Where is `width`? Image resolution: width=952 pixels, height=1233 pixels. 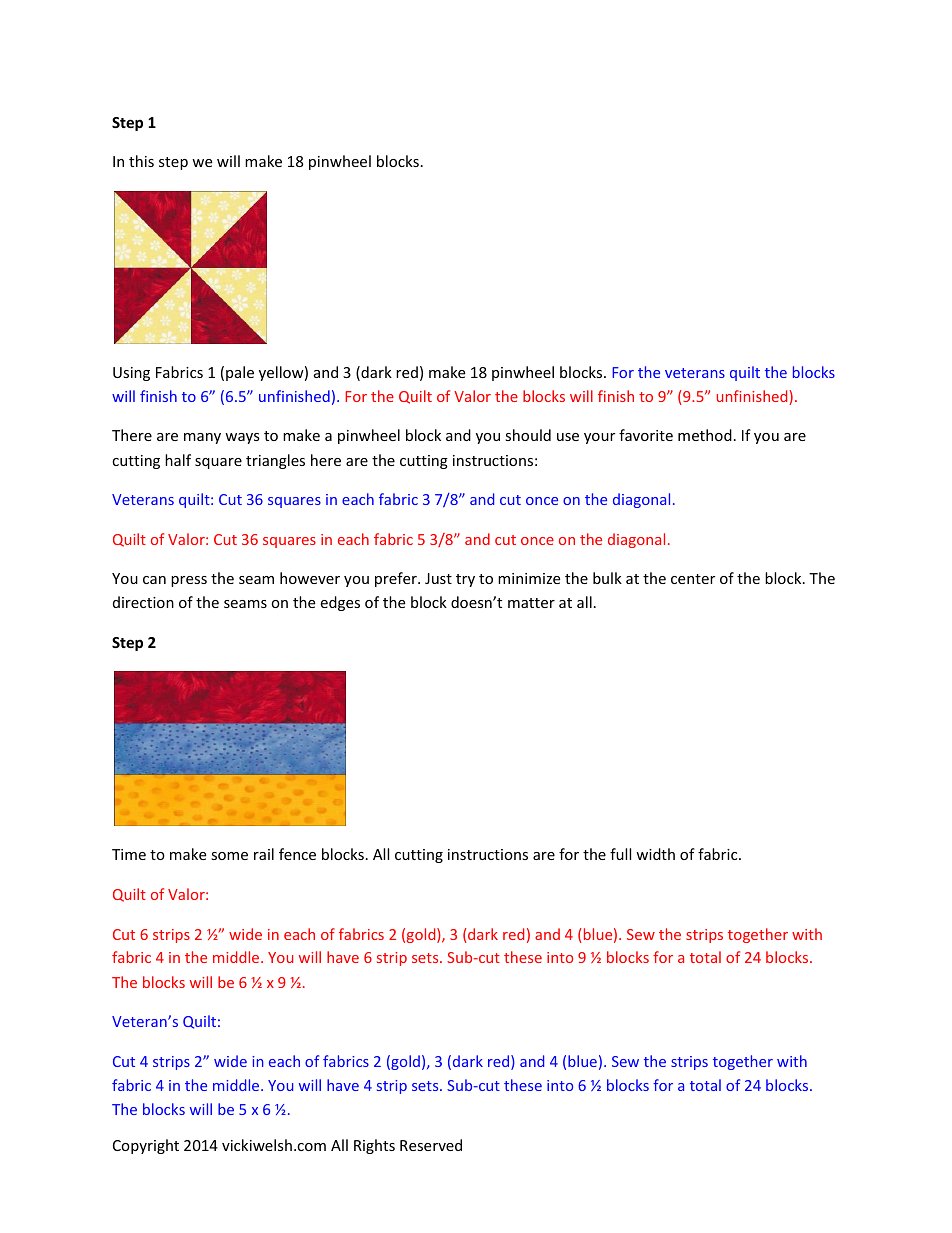 width is located at coordinates (655, 854).
